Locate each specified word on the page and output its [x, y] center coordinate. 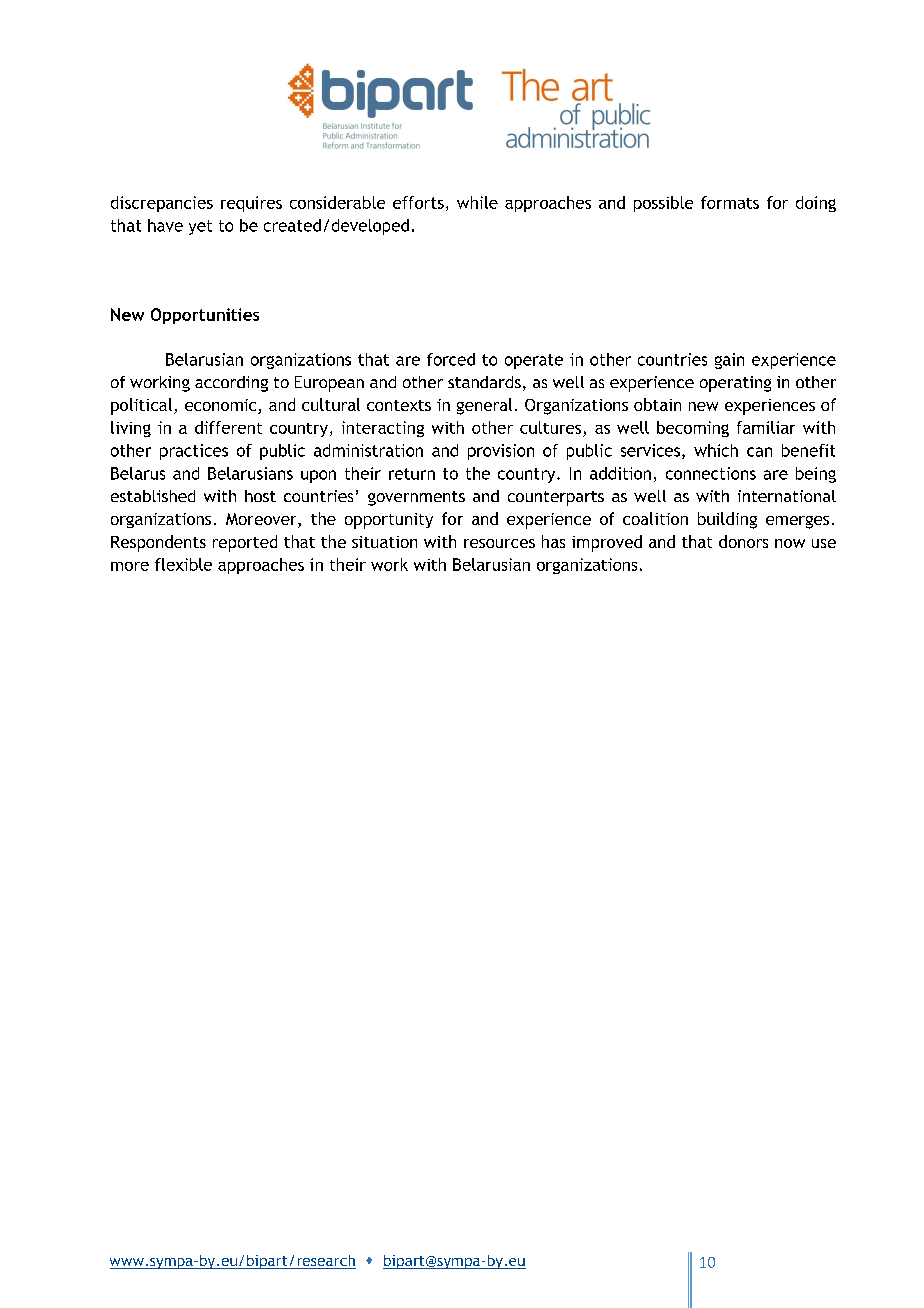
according [231, 384]
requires [251, 204]
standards [484, 382]
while [477, 202]
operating [735, 384]
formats [730, 202]
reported [245, 543]
